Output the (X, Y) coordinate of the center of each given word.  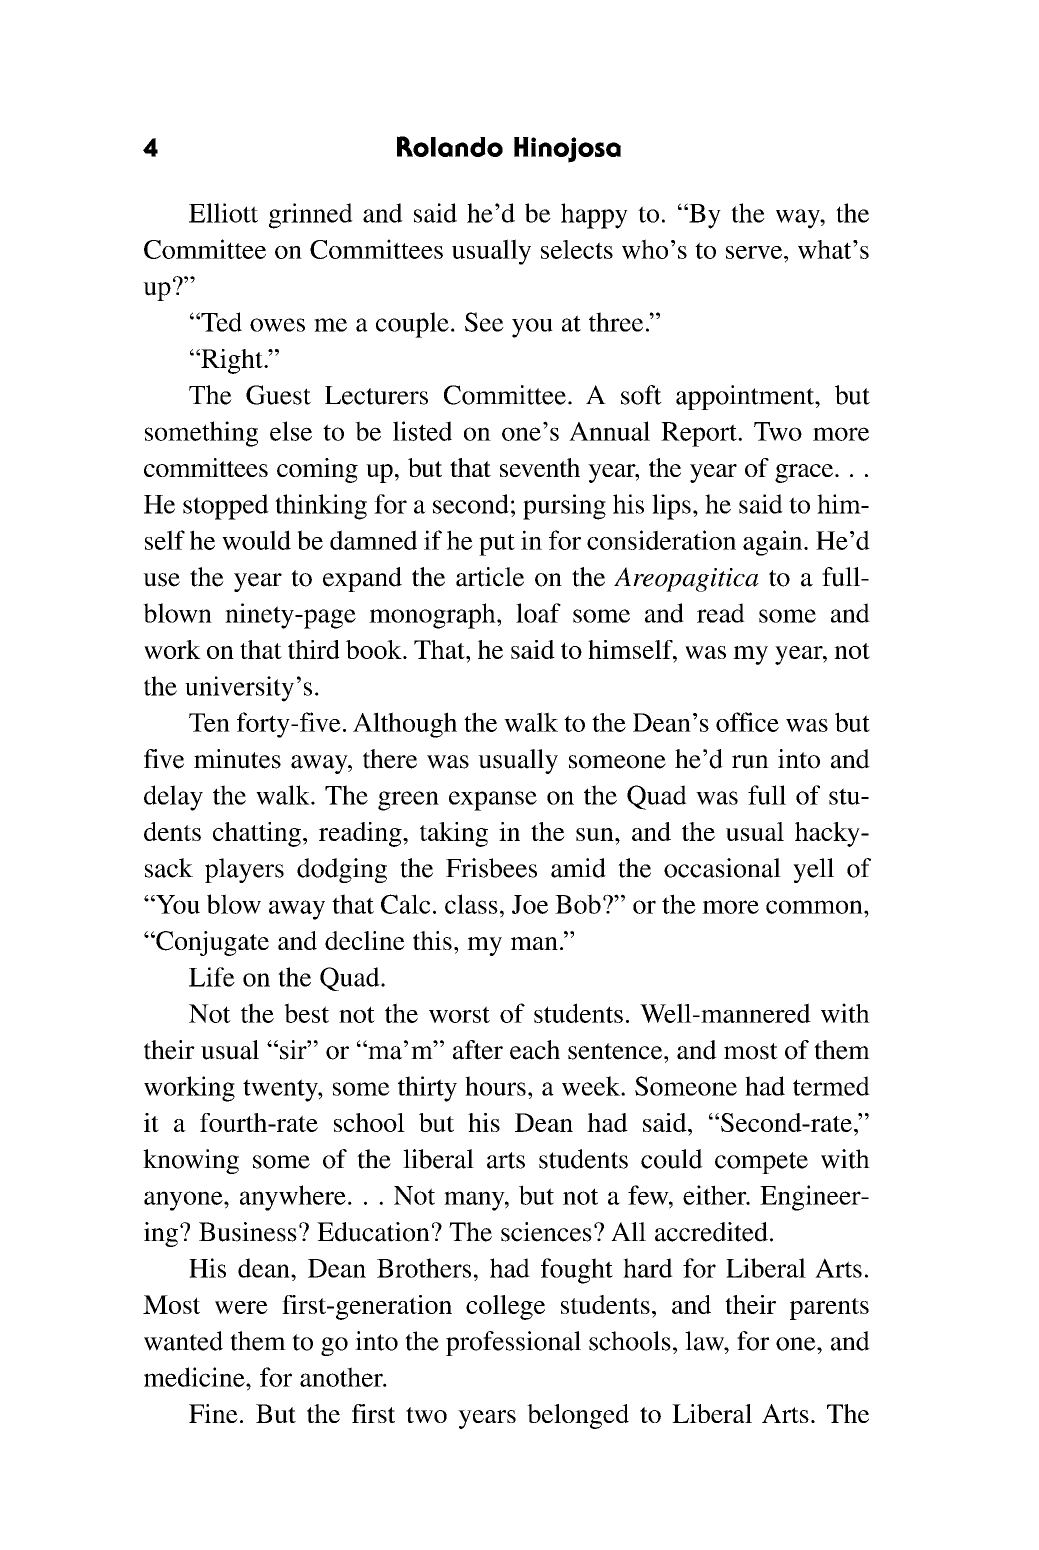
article (490, 577)
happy (594, 216)
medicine (195, 1377)
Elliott (223, 213)
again (774, 543)
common (815, 907)
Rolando (450, 146)
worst (459, 1014)
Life (212, 977)
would (256, 540)
